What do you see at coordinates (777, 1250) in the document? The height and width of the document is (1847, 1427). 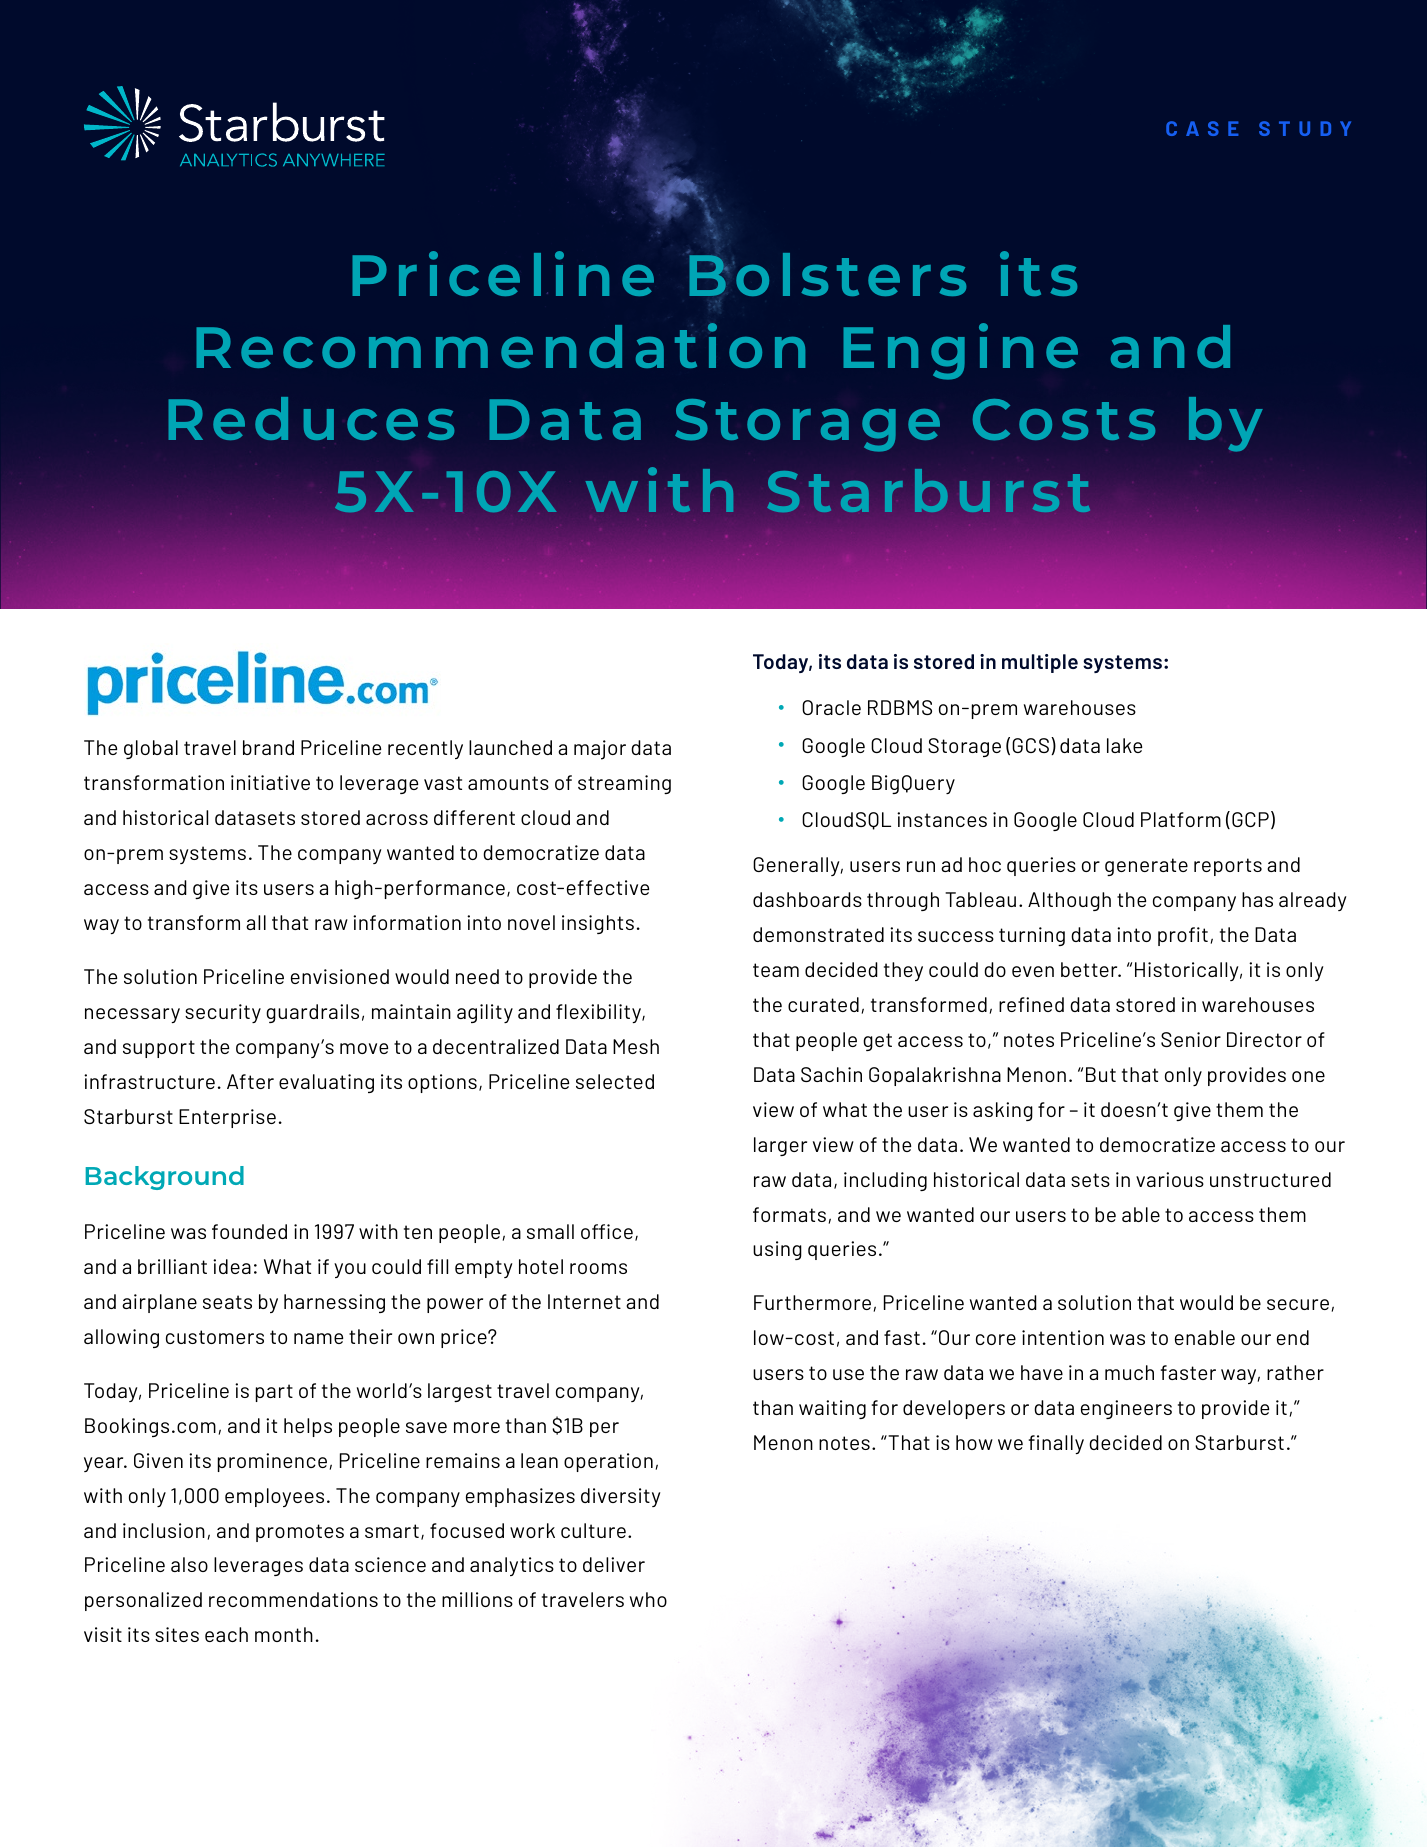 I see `using` at bounding box center [777, 1250].
